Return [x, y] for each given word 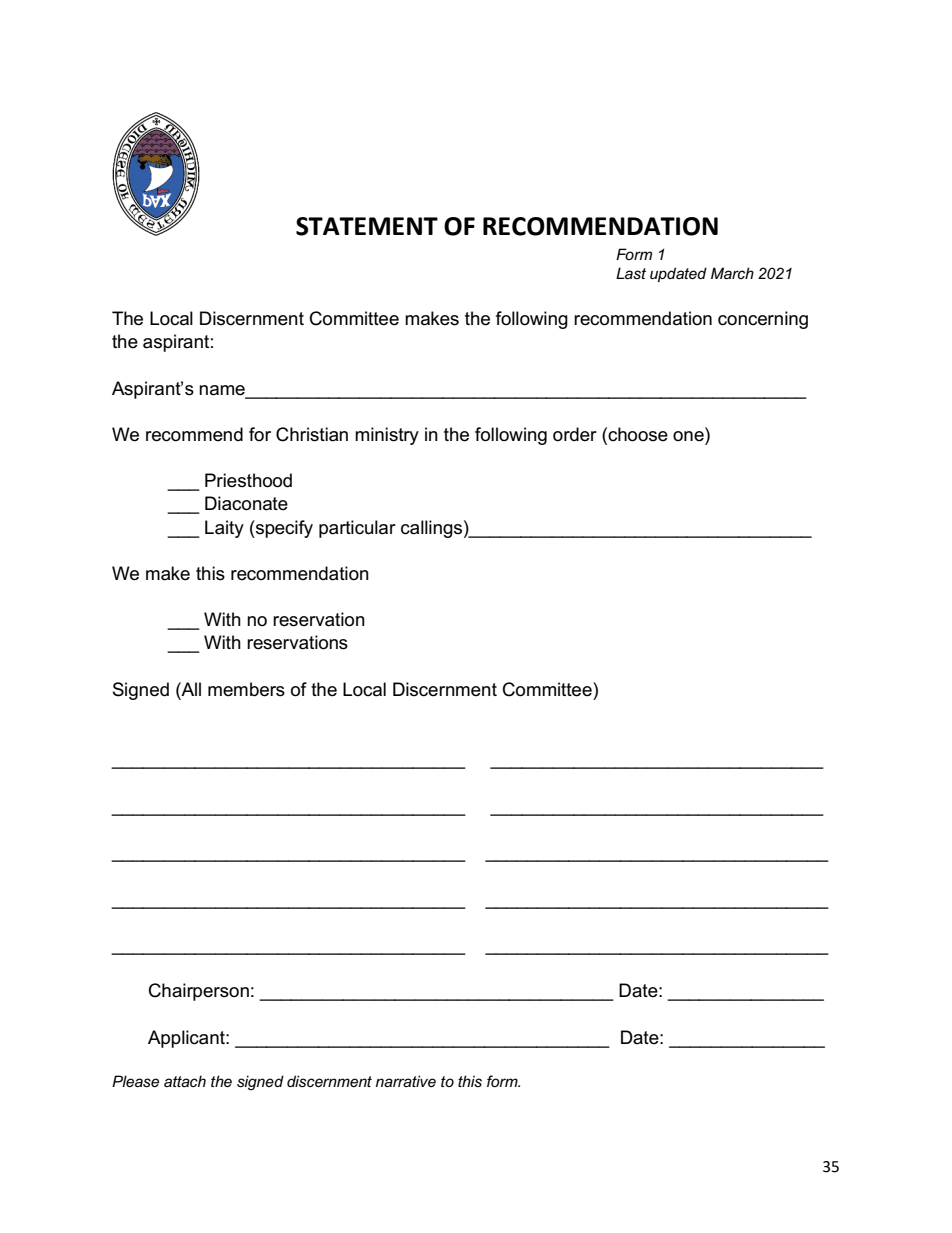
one [689, 437]
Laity [224, 529]
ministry [387, 436]
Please [135, 1081]
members [246, 689]
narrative [406, 1081]
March [732, 273]
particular [357, 529]
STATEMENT [367, 226]
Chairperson [199, 992]
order [575, 434]
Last [631, 273]
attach [185, 1081]
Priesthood [248, 480]
